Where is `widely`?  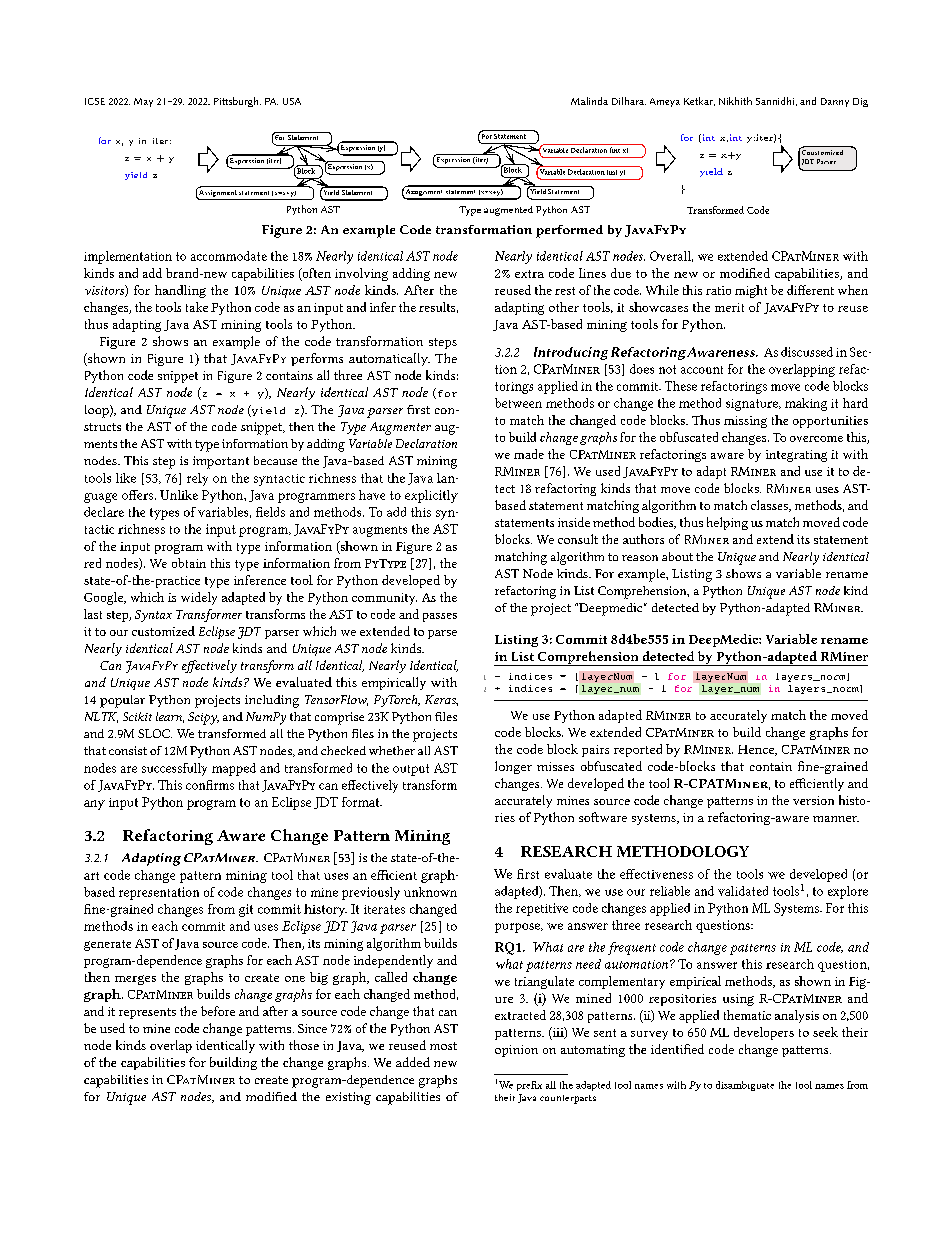
widely is located at coordinates (199, 598).
